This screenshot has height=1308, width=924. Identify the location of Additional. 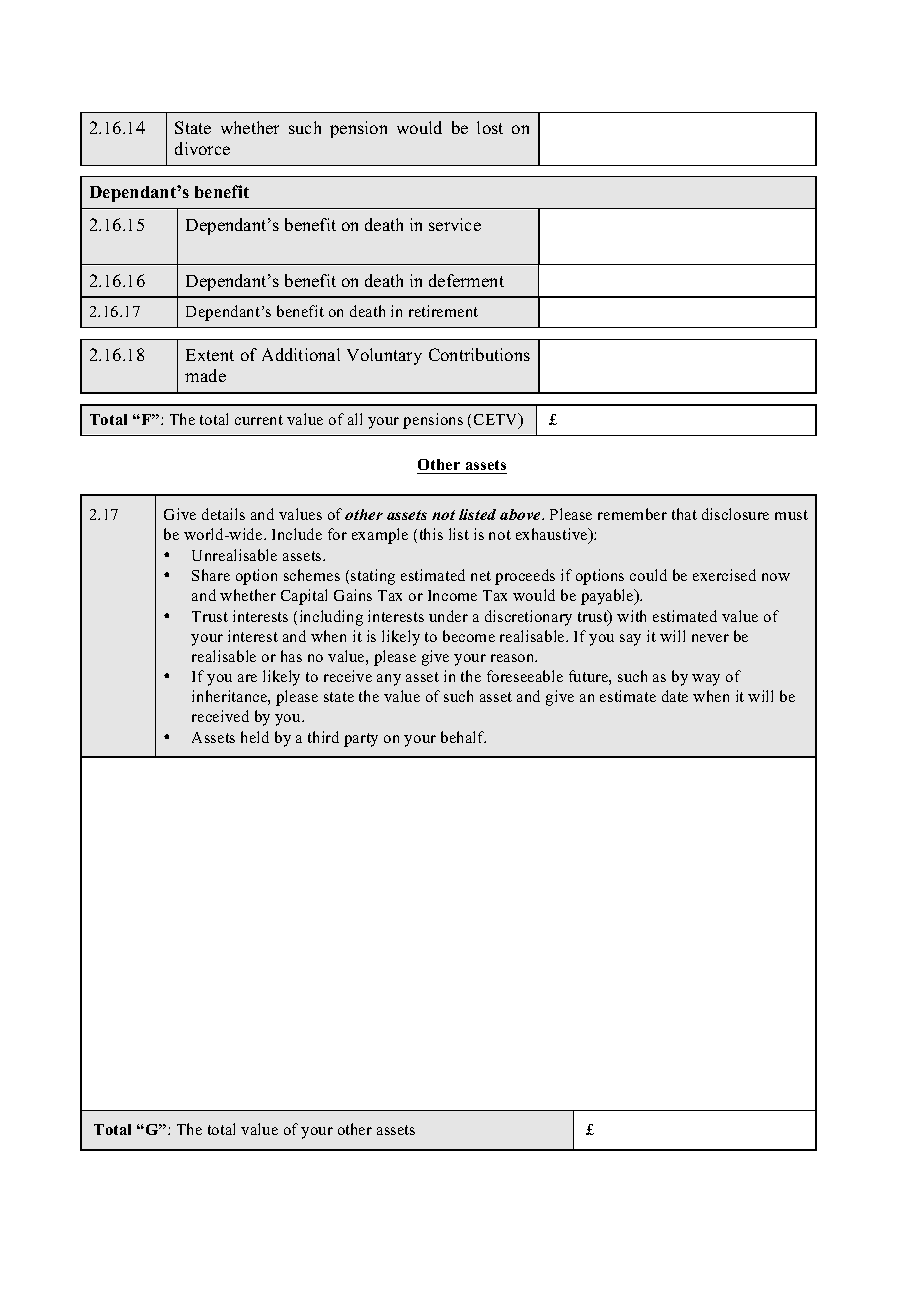
(301, 354).
